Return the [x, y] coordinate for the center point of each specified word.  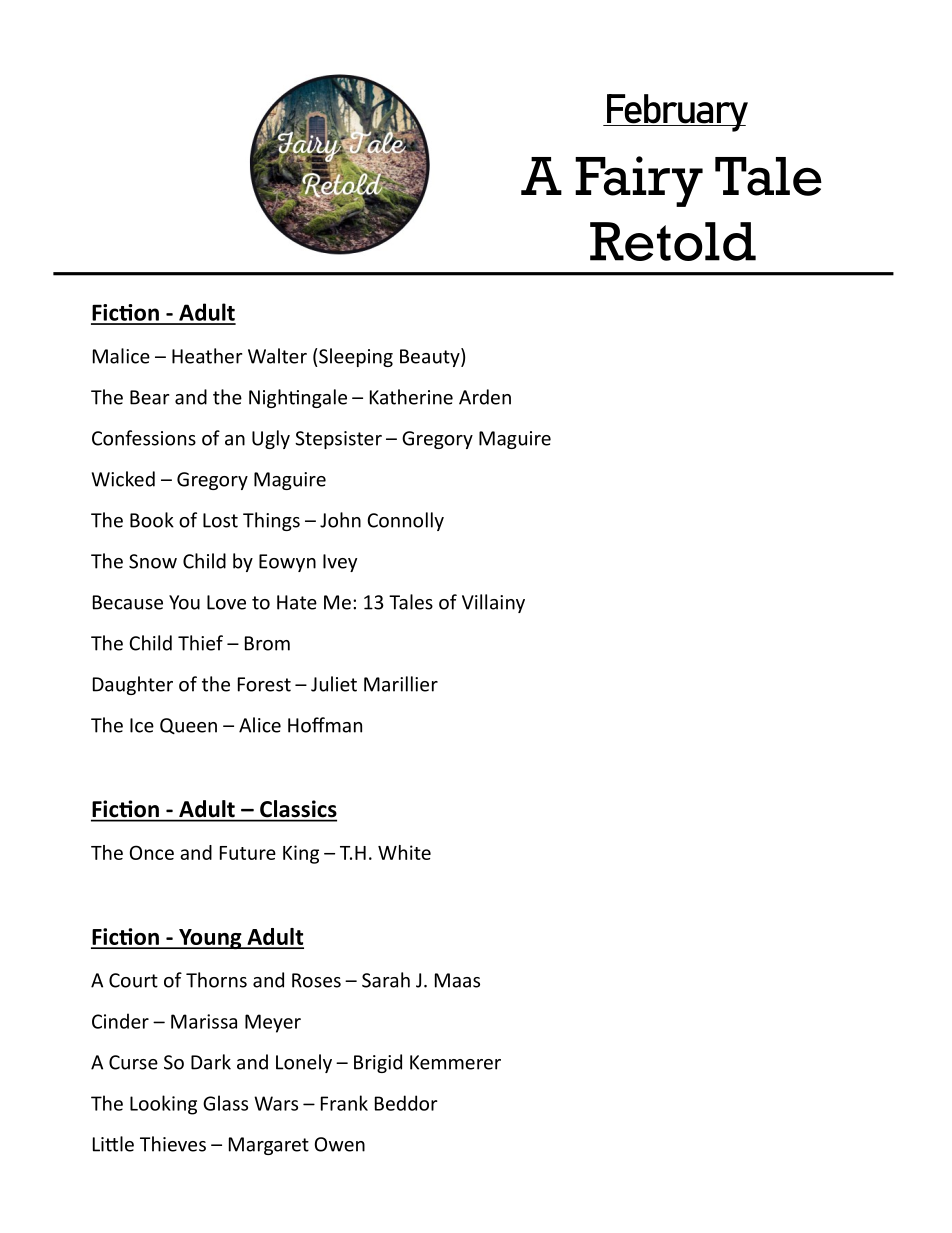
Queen [188, 726]
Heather [207, 356]
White [404, 852]
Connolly [405, 521]
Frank [344, 1103]
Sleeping [355, 357]
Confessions [144, 438]
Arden [485, 397]
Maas [457, 980]
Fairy [639, 181]
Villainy [493, 603]
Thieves [173, 1144]
